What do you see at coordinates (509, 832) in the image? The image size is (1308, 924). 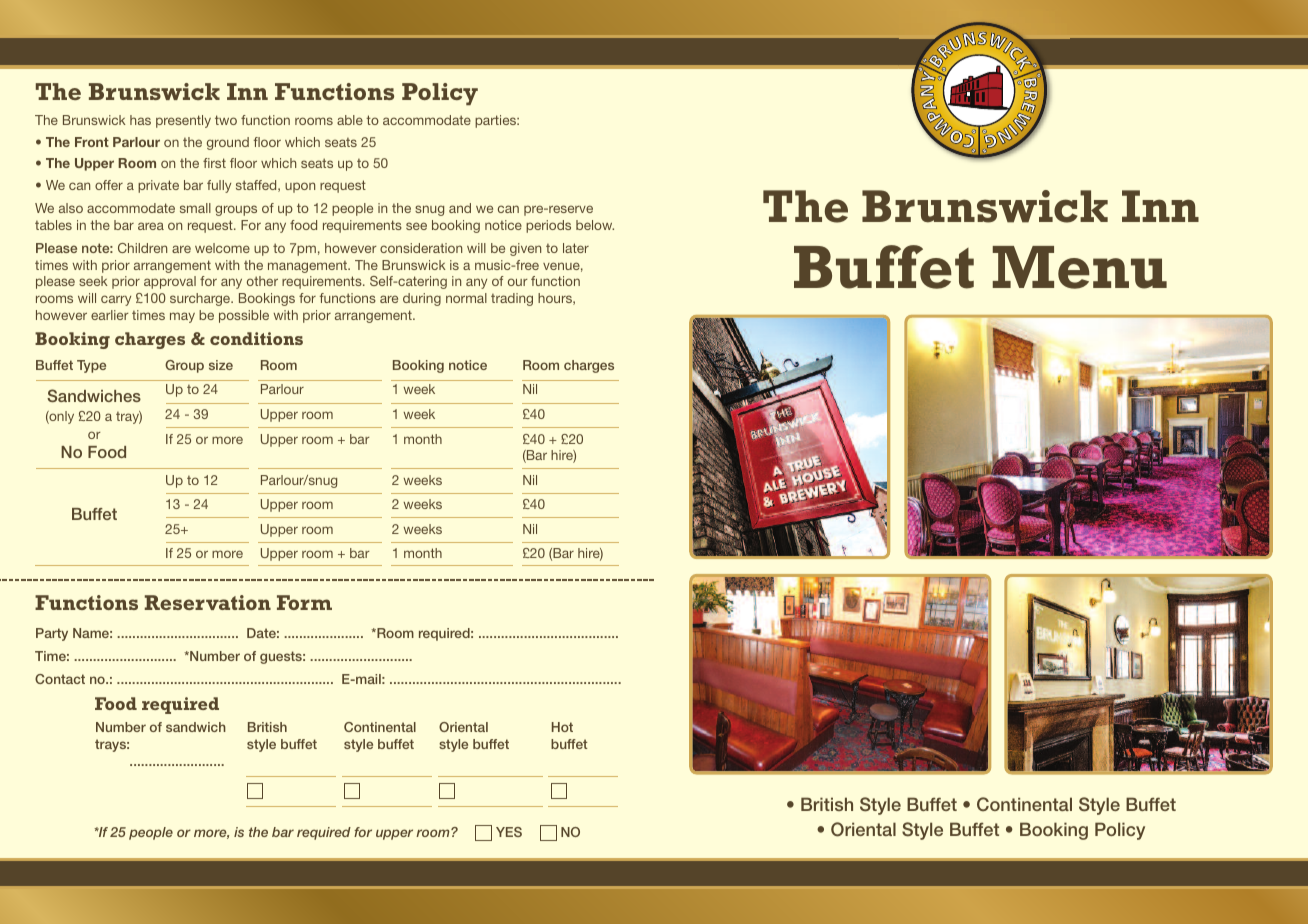 I see `YES` at bounding box center [509, 832].
